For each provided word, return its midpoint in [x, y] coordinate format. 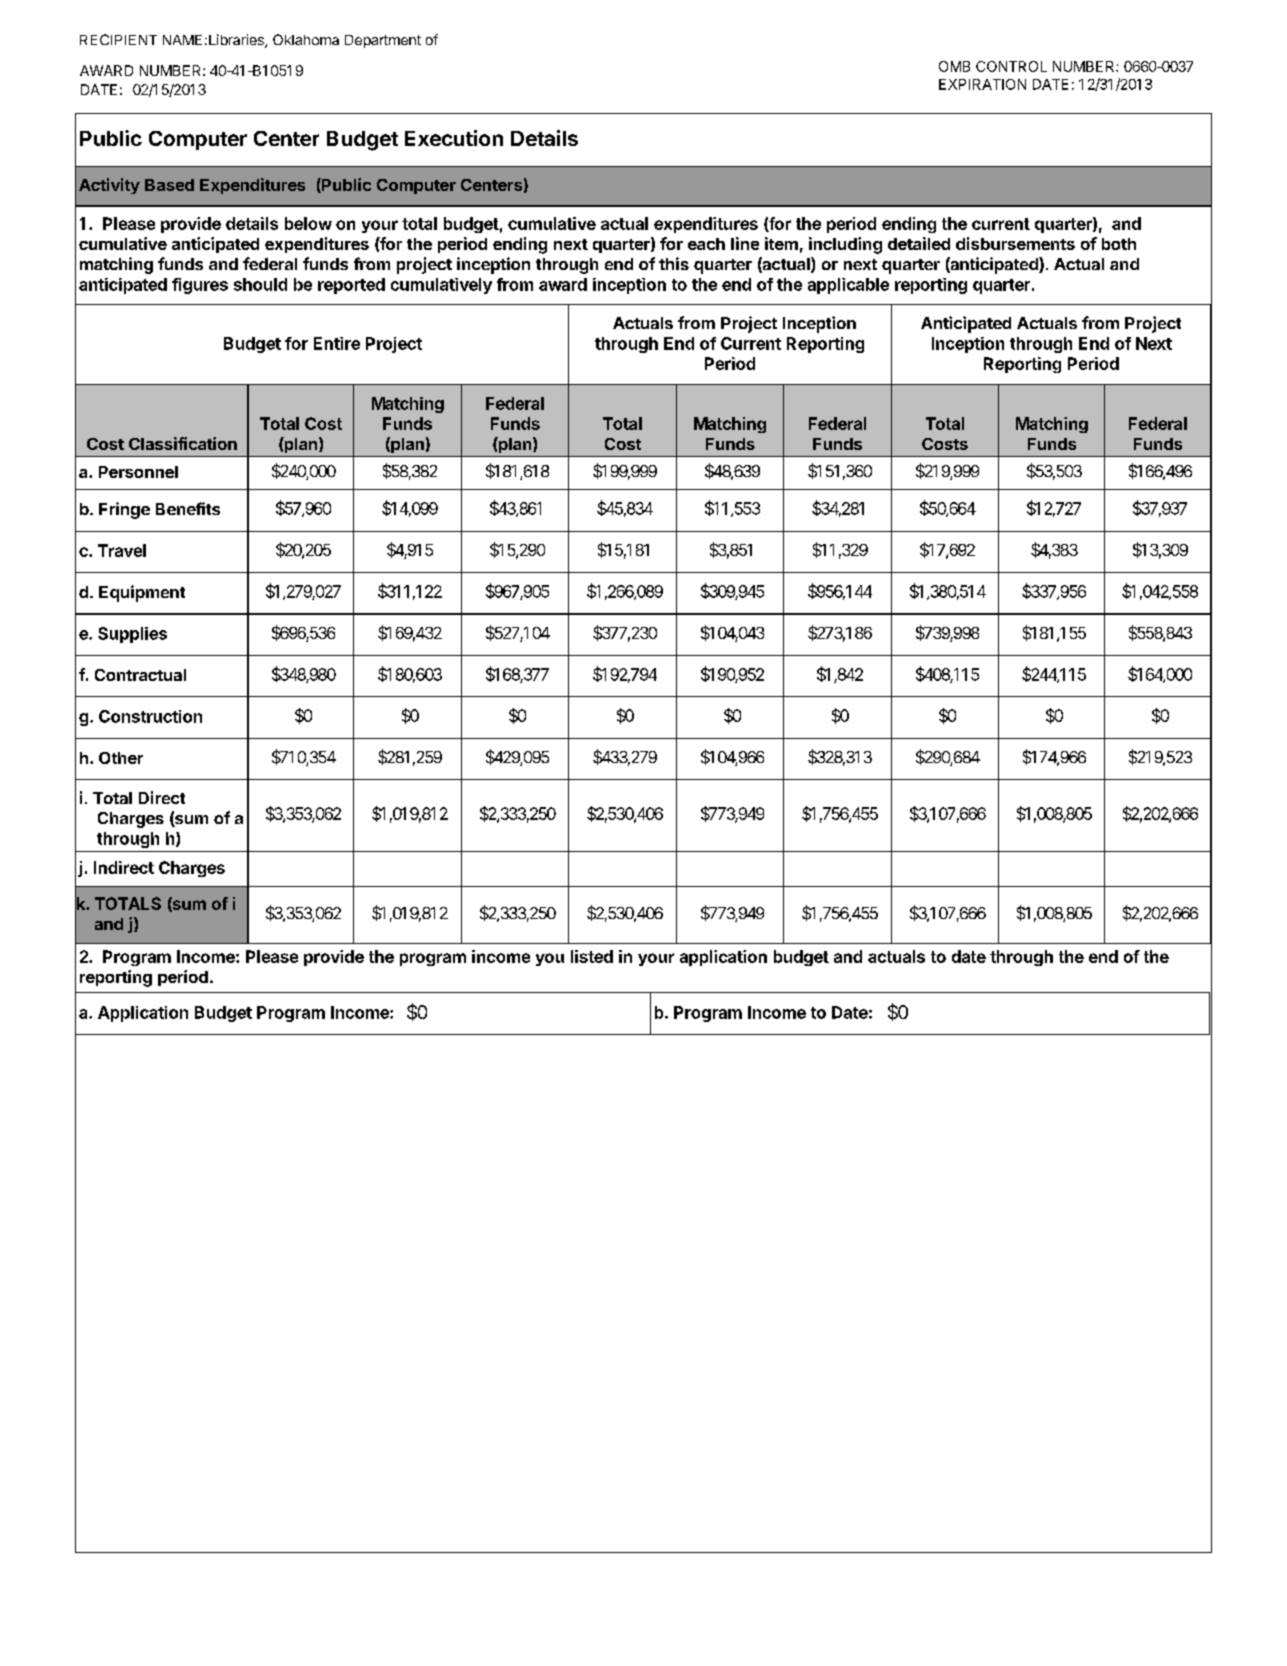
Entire [337, 343]
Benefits [188, 508]
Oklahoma [306, 39]
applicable [848, 286]
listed [592, 956]
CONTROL [1011, 66]
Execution [454, 138]
